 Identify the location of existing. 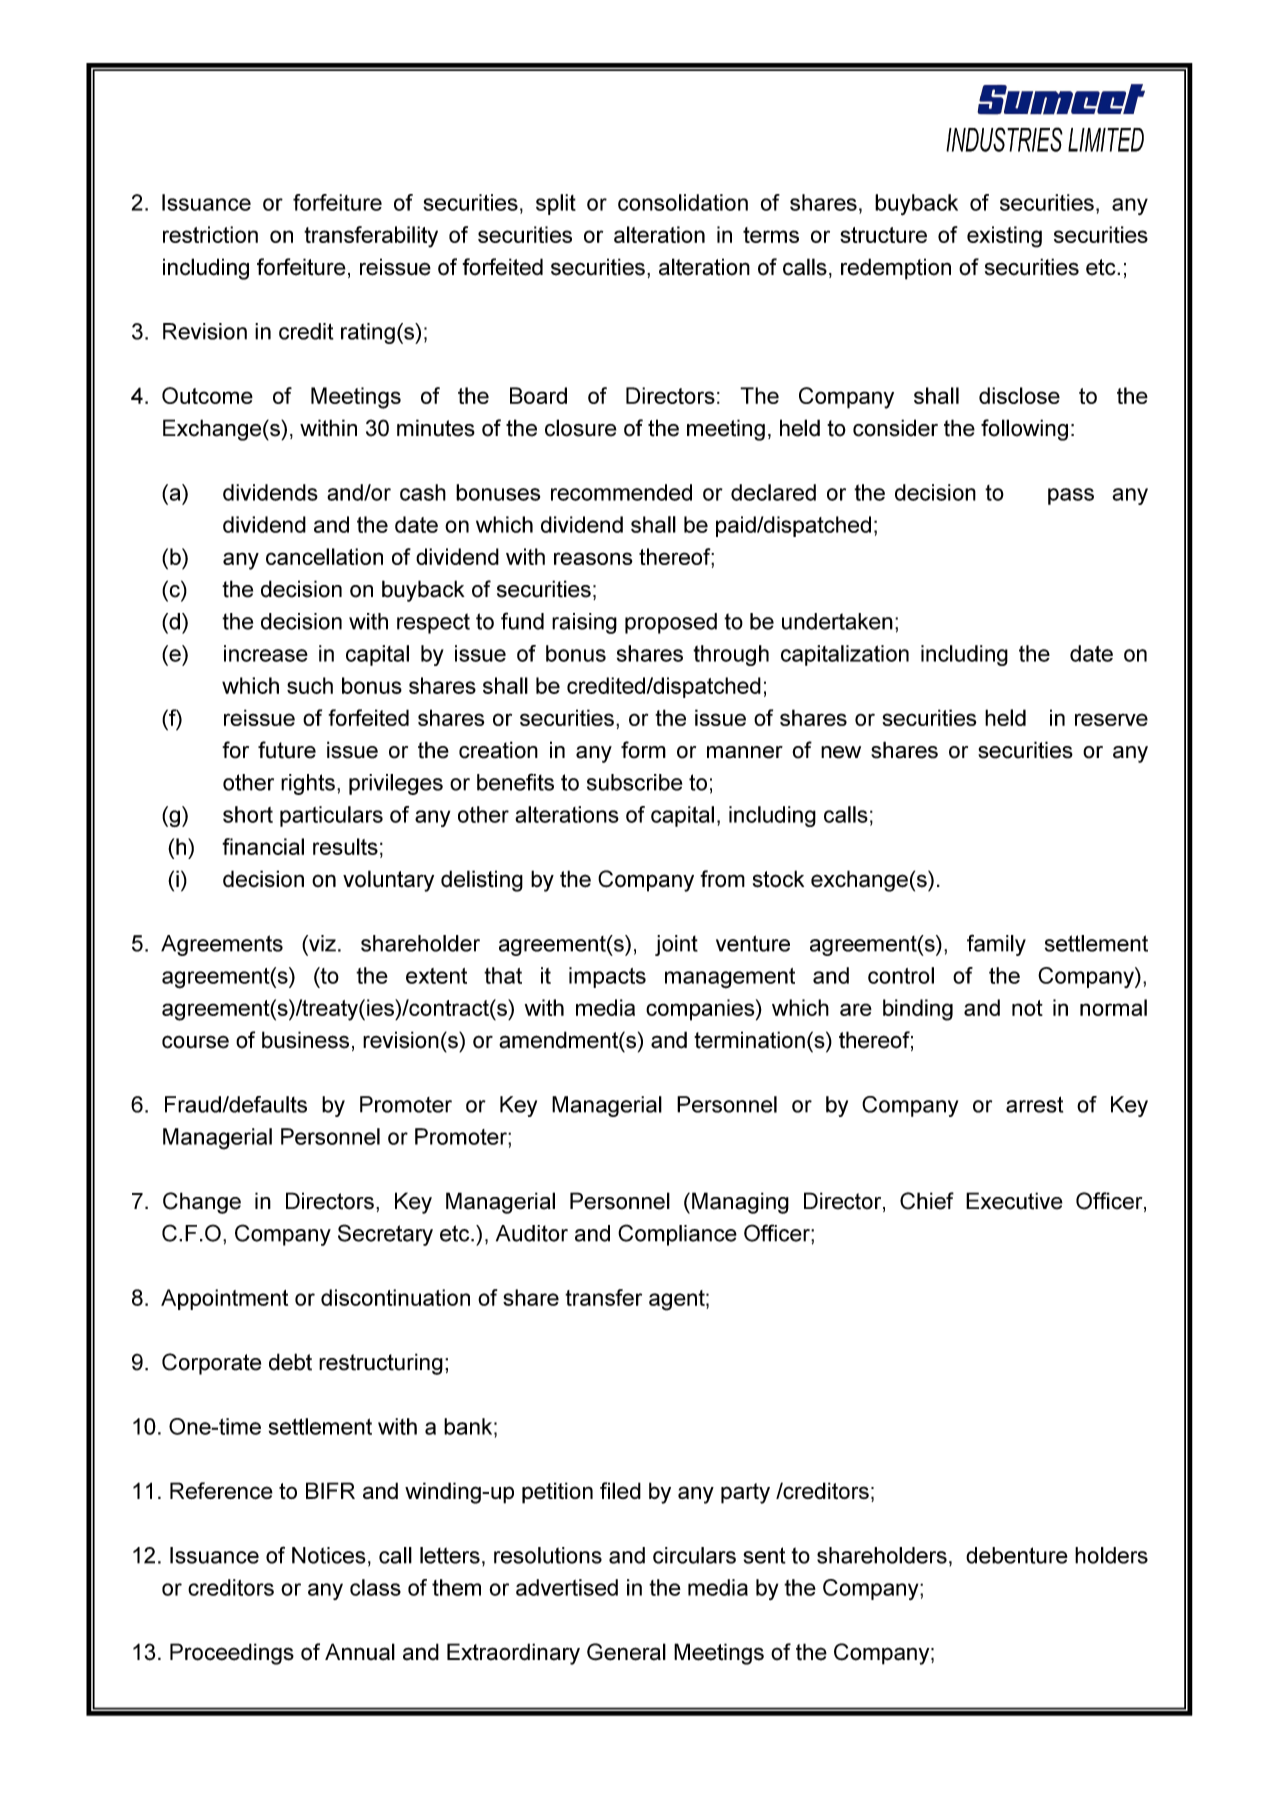
(1004, 237).
